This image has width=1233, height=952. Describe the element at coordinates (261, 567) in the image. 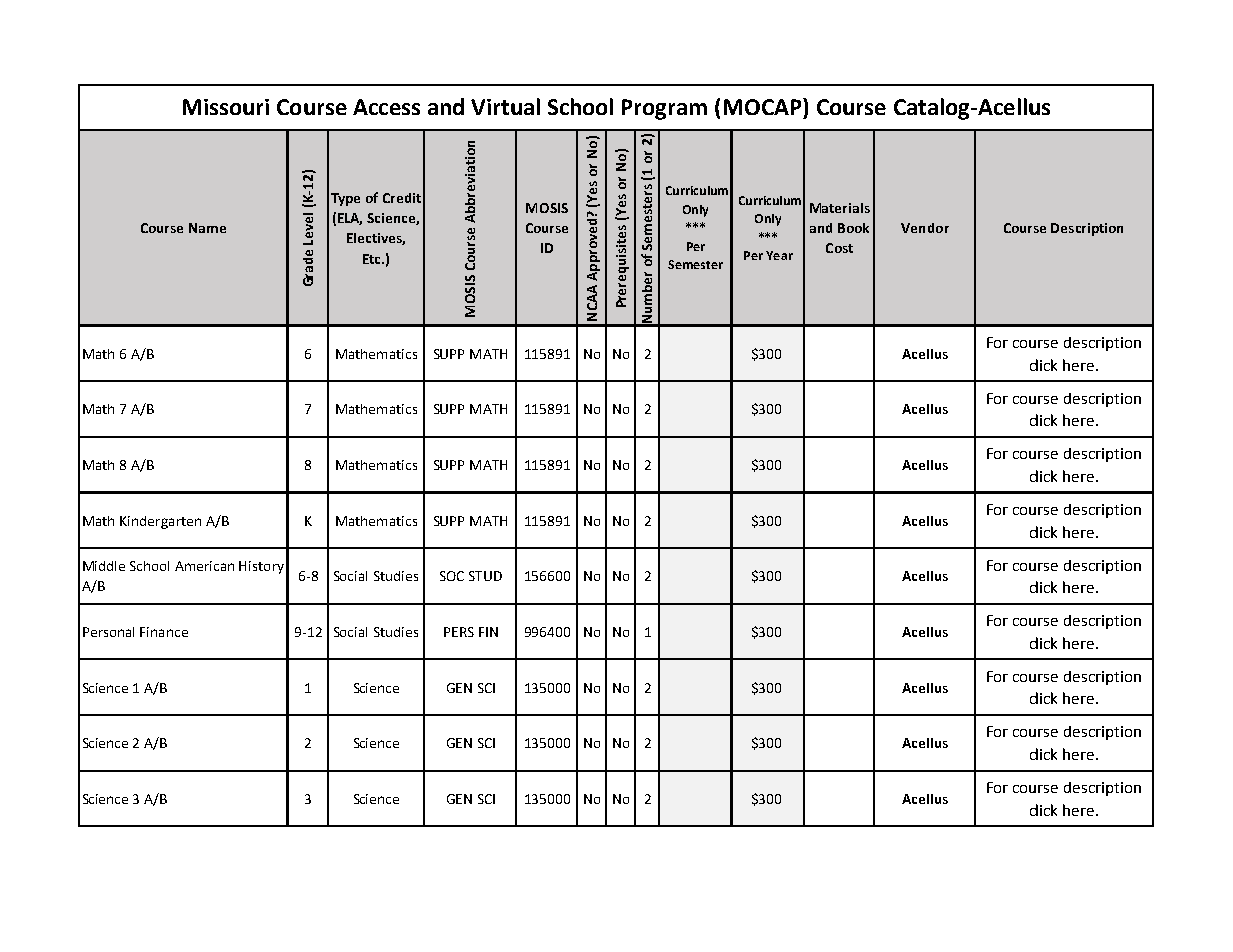

I see `History` at that location.
